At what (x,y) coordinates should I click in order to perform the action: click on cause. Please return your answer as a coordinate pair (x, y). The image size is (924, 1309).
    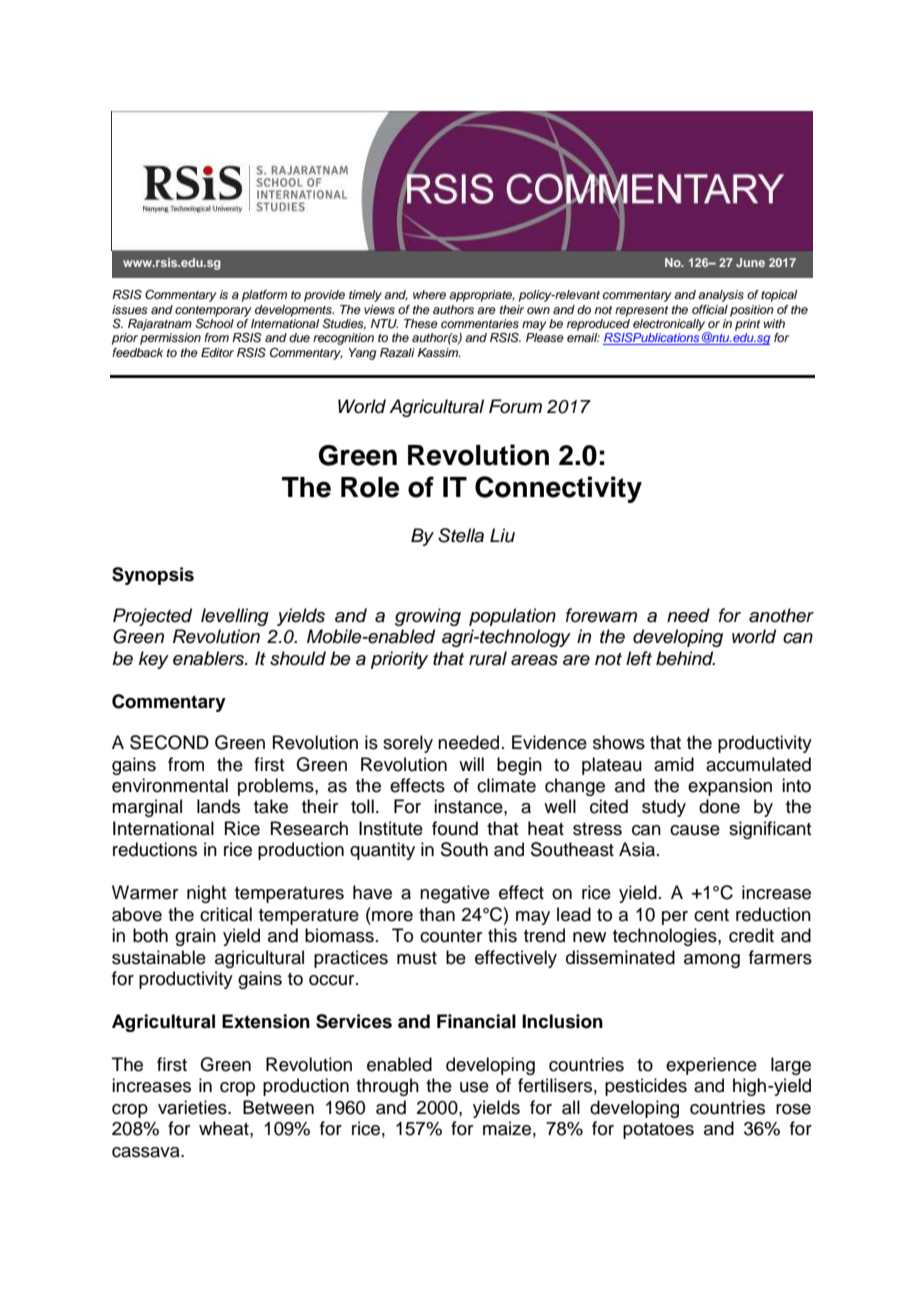
    Looking at the image, I should click on (695, 830).
